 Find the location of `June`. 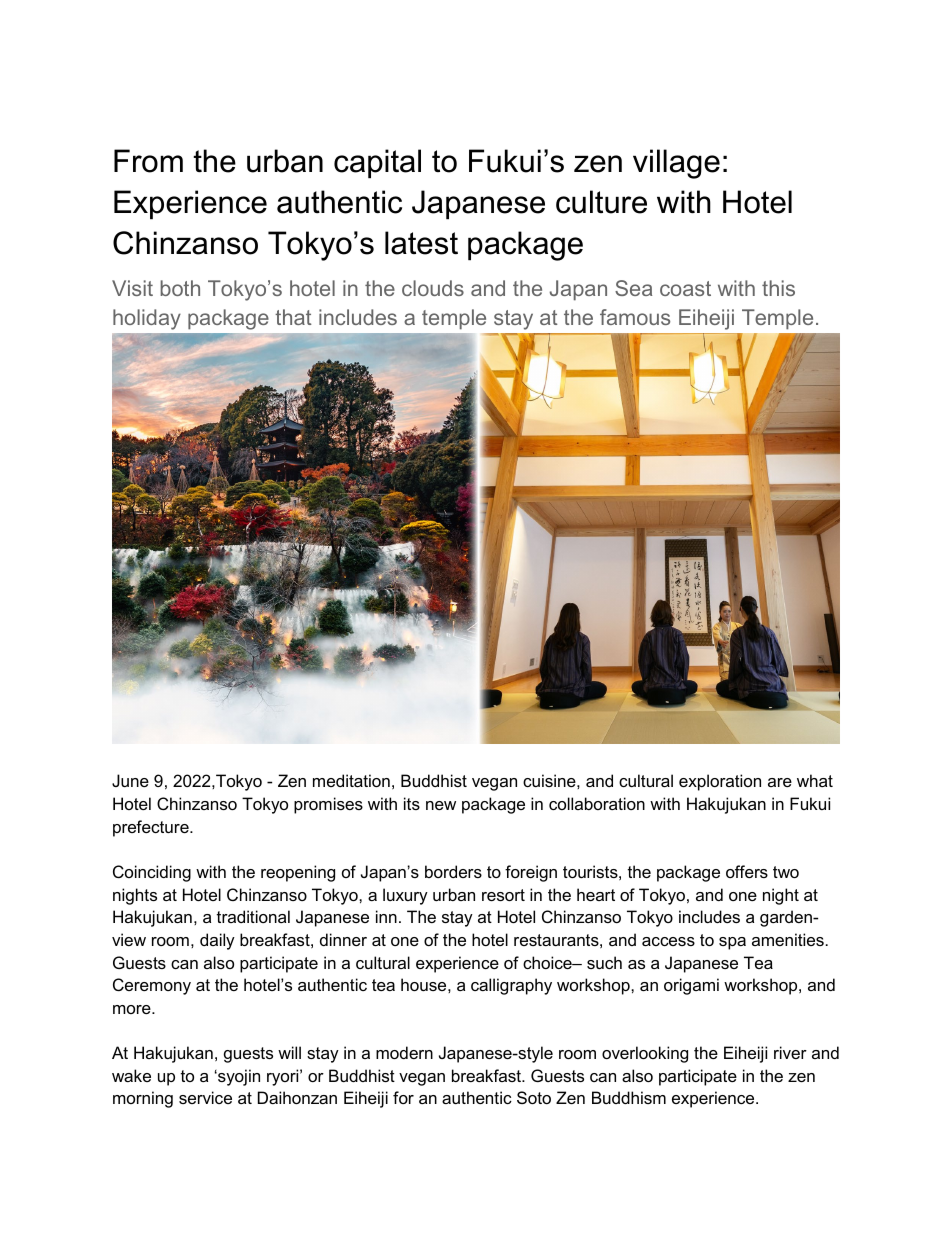

June is located at coordinates (130, 780).
